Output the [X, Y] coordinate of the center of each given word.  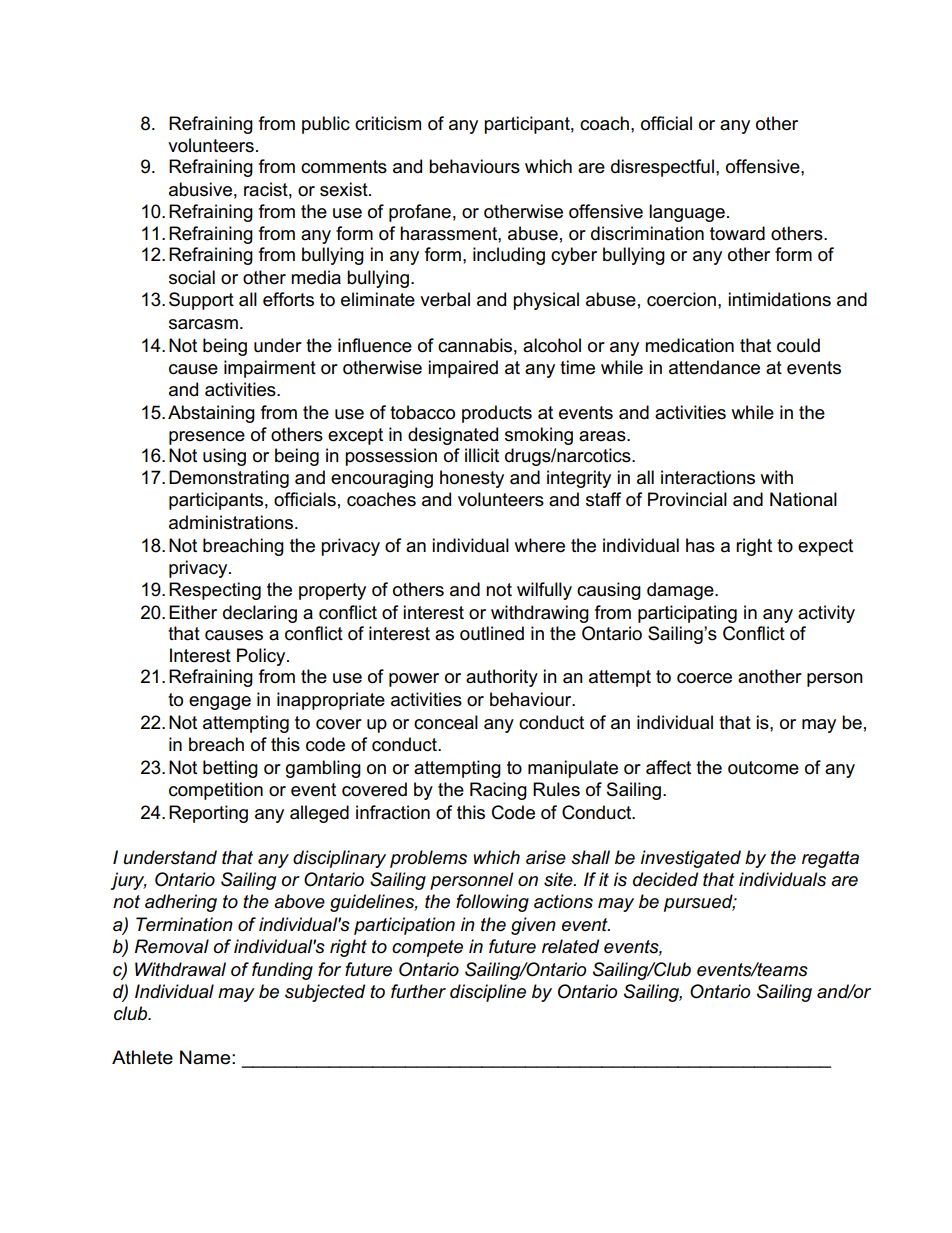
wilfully [544, 591]
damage [681, 591]
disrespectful [662, 168]
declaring [260, 614]
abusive [200, 189]
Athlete [142, 1057]
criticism [388, 123]
